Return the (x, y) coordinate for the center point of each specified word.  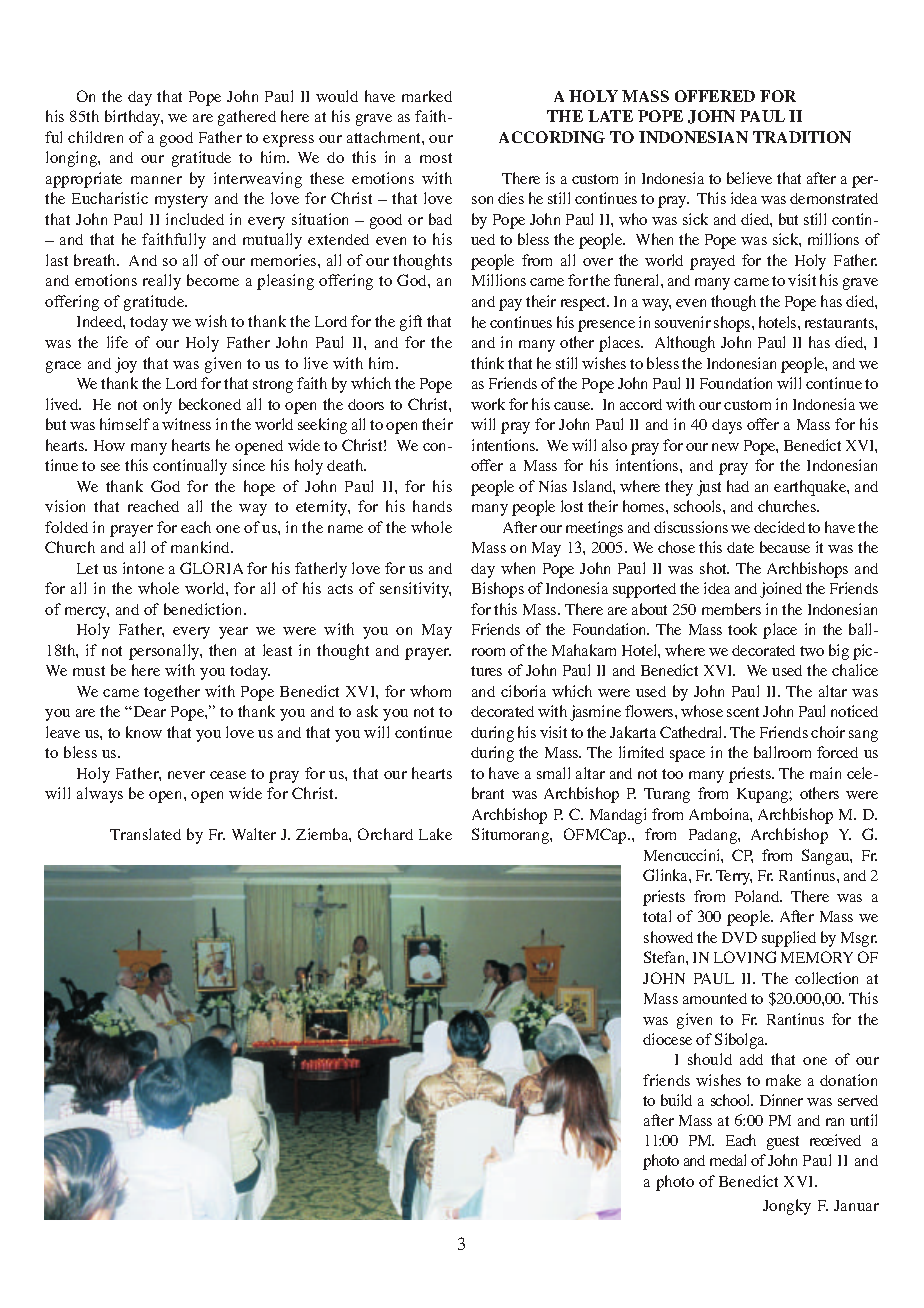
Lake (435, 834)
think (487, 363)
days (727, 426)
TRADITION (802, 137)
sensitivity (415, 590)
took (742, 629)
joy (126, 365)
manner (156, 180)
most (436, 158)
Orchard (385, 834)
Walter (254, 834)
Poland (758, 896)
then (222, 650)
